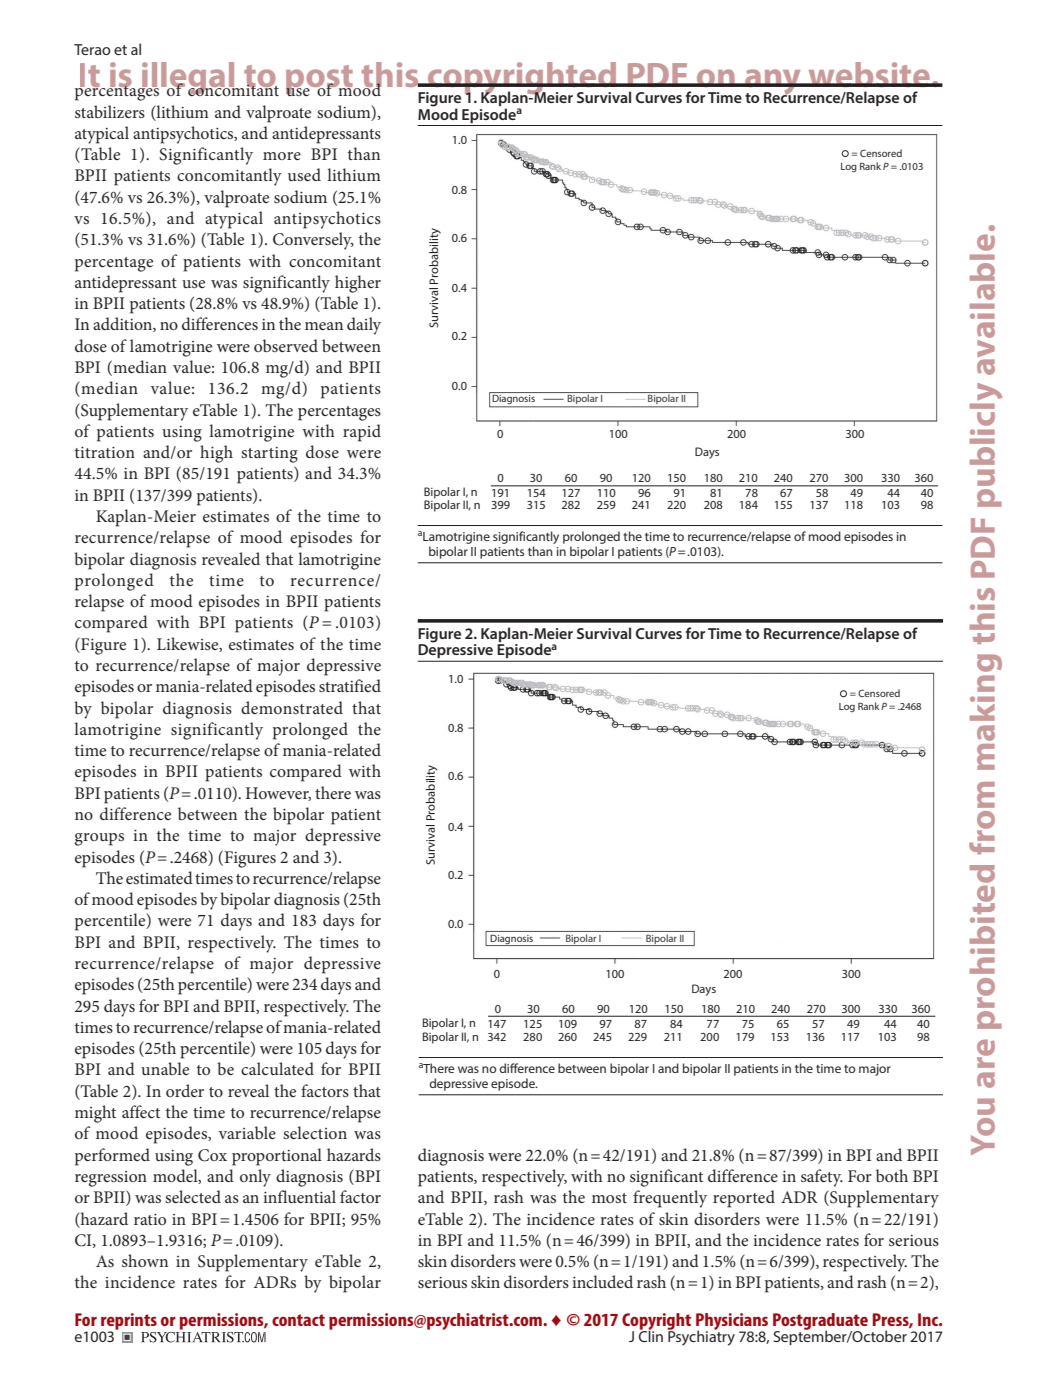  What do you see at coordinates (277, 1068) in the image?
I see `calculated` at bounding box center [277, 1068].
